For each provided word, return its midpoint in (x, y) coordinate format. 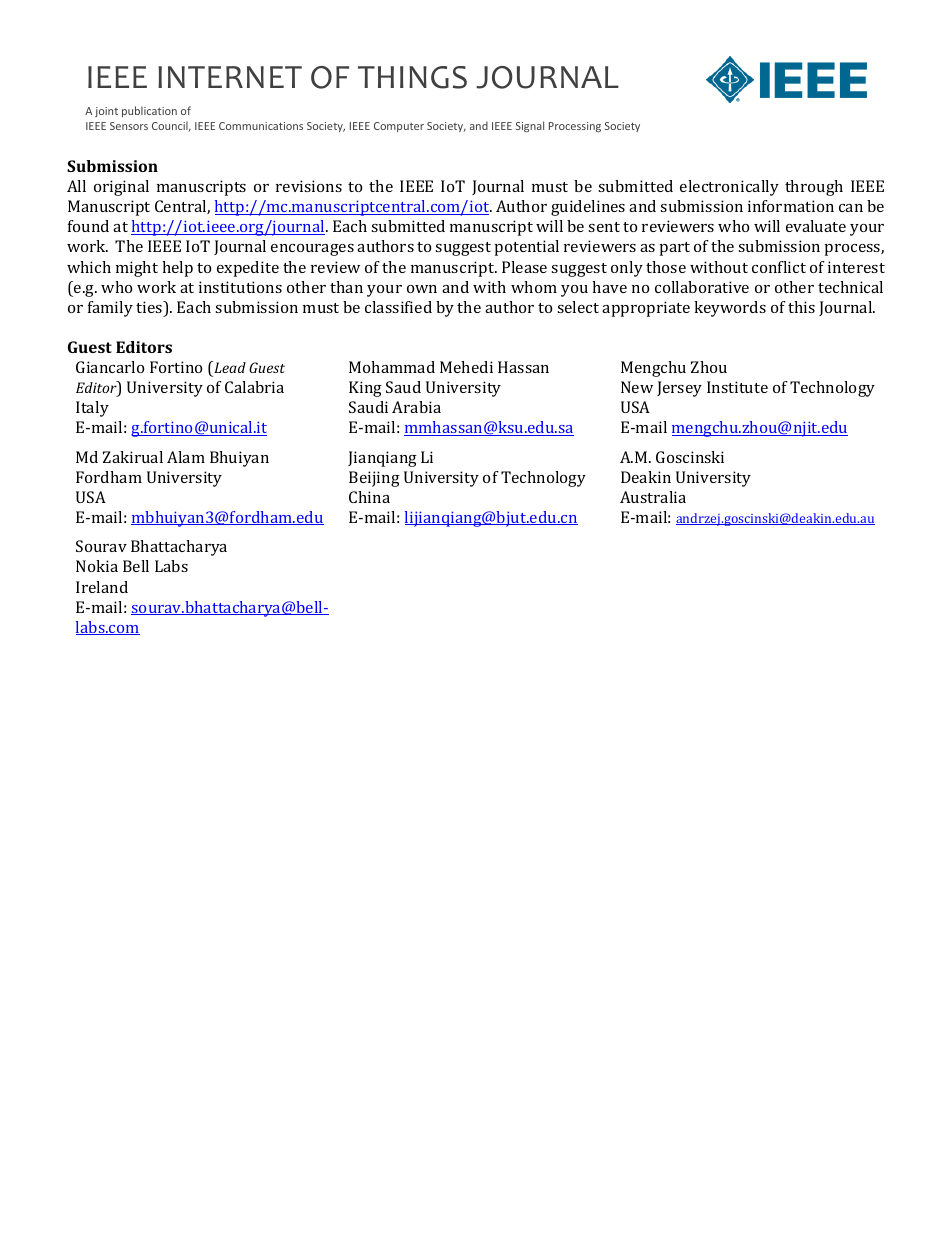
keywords (730, 309)
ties (150, 308)
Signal (530, 126)
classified (398, 307)
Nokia (97, 566)
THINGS (412, 77)
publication (149, 111)
